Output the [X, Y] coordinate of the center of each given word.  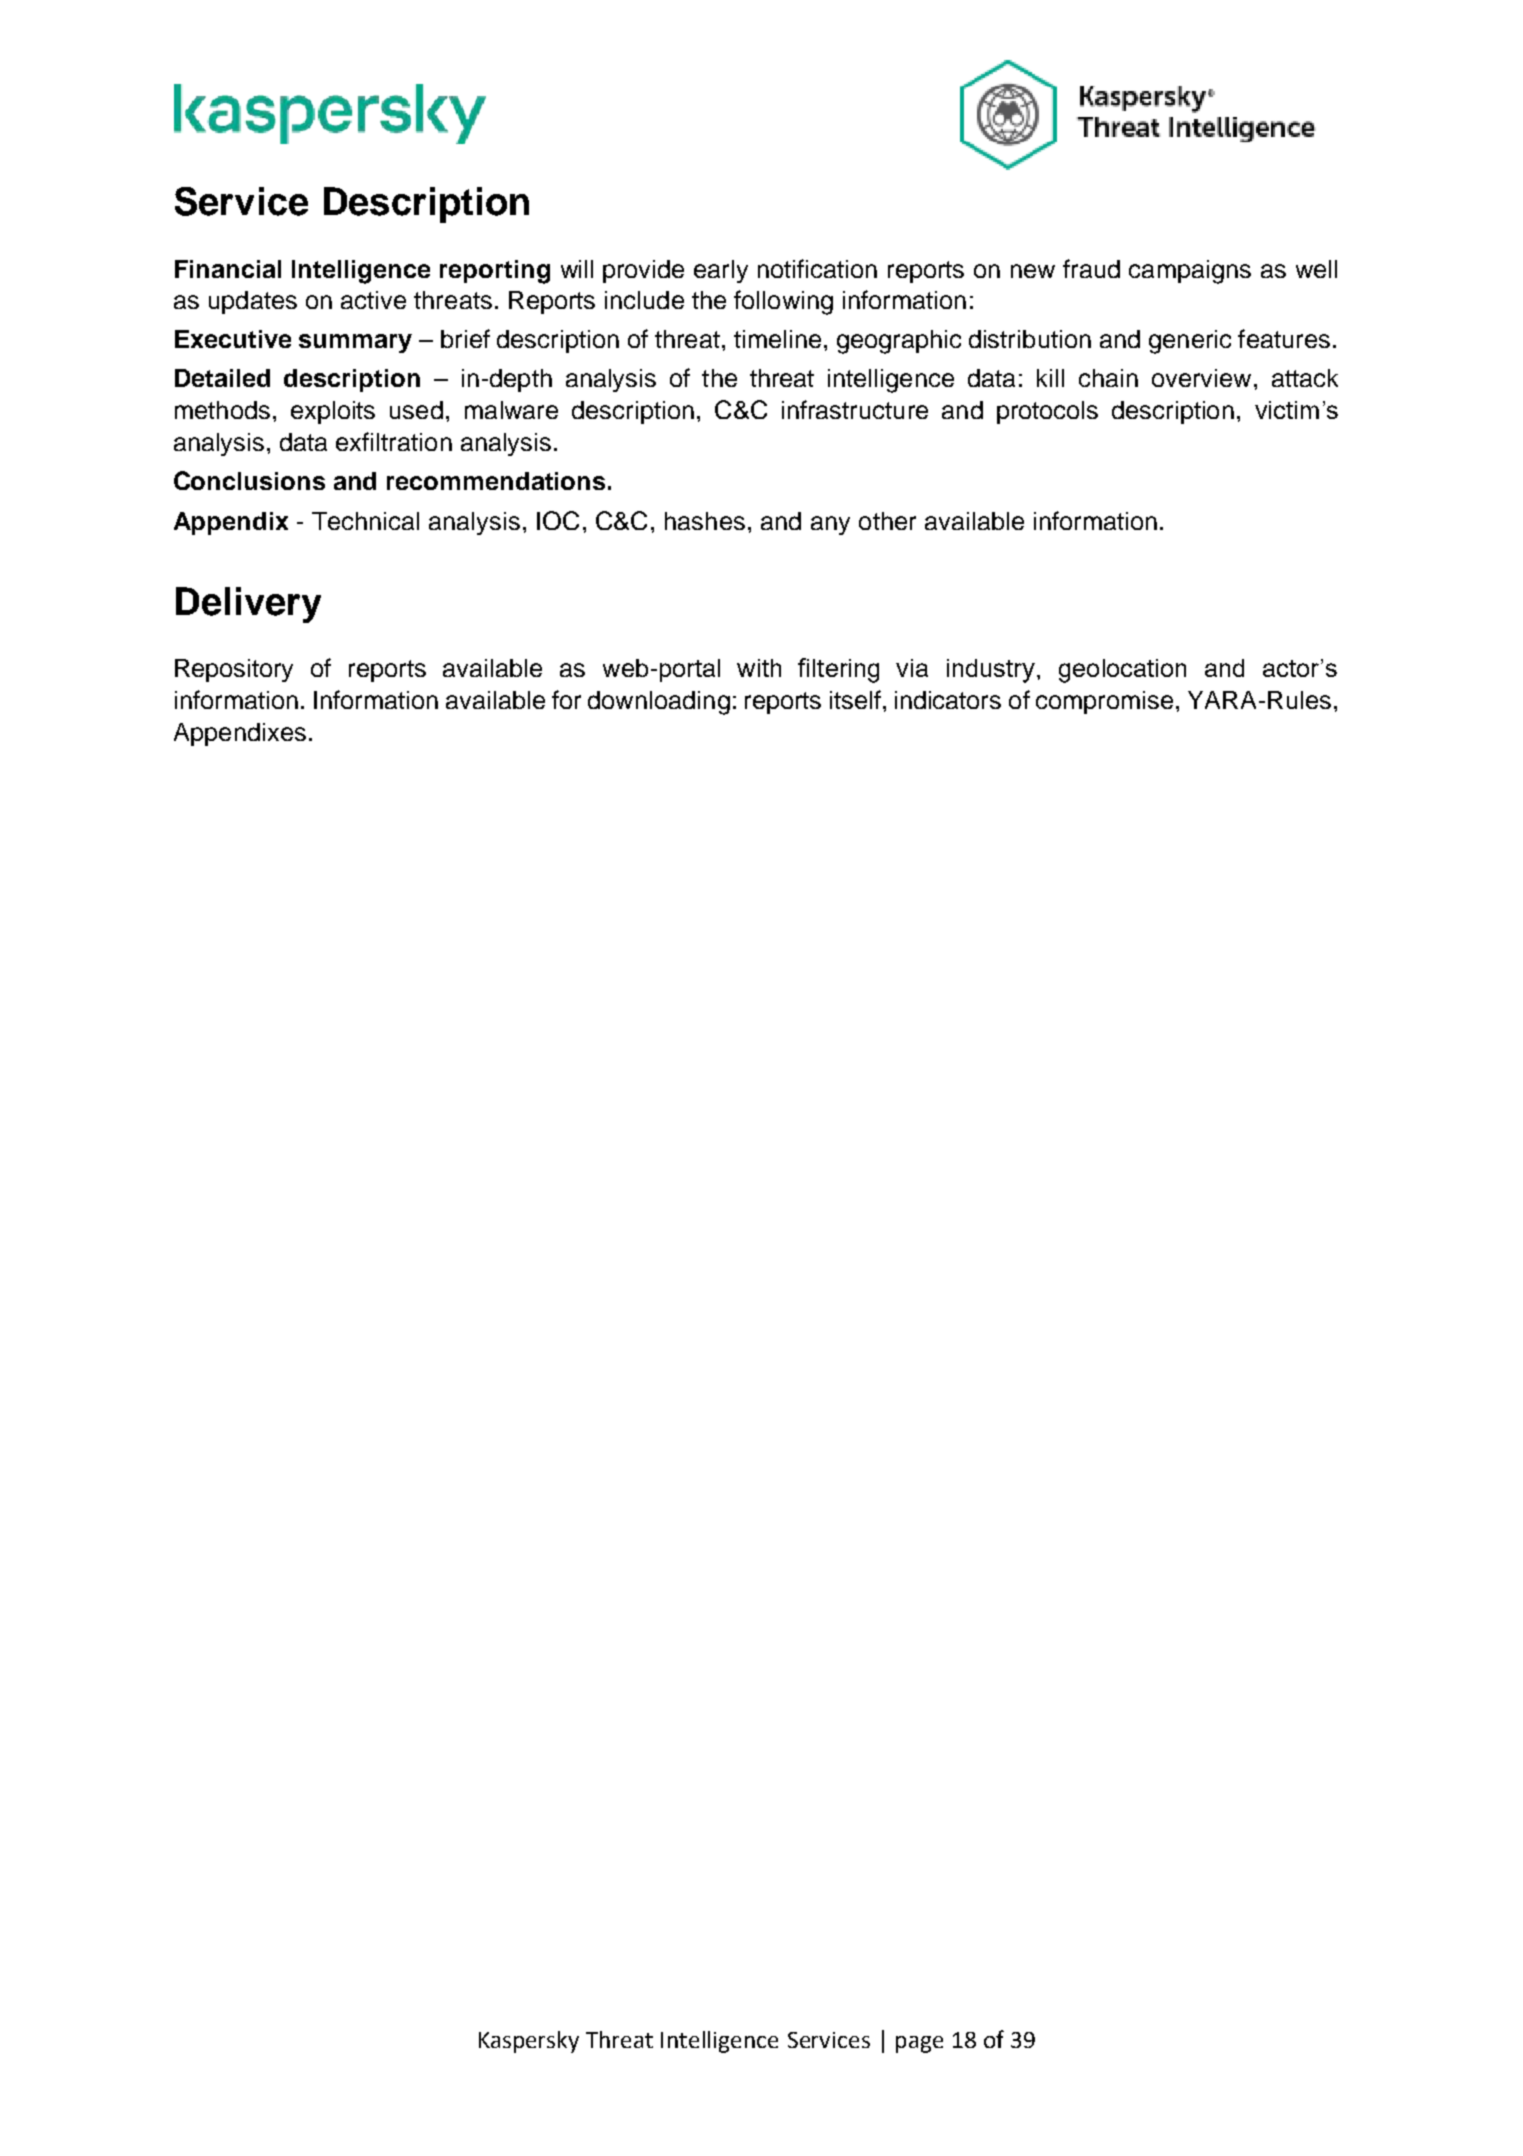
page [919, 2044]
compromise [1104, 702]
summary [355, 343]
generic [1190, 342]
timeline [777, 339]
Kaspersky [529, 2042]
